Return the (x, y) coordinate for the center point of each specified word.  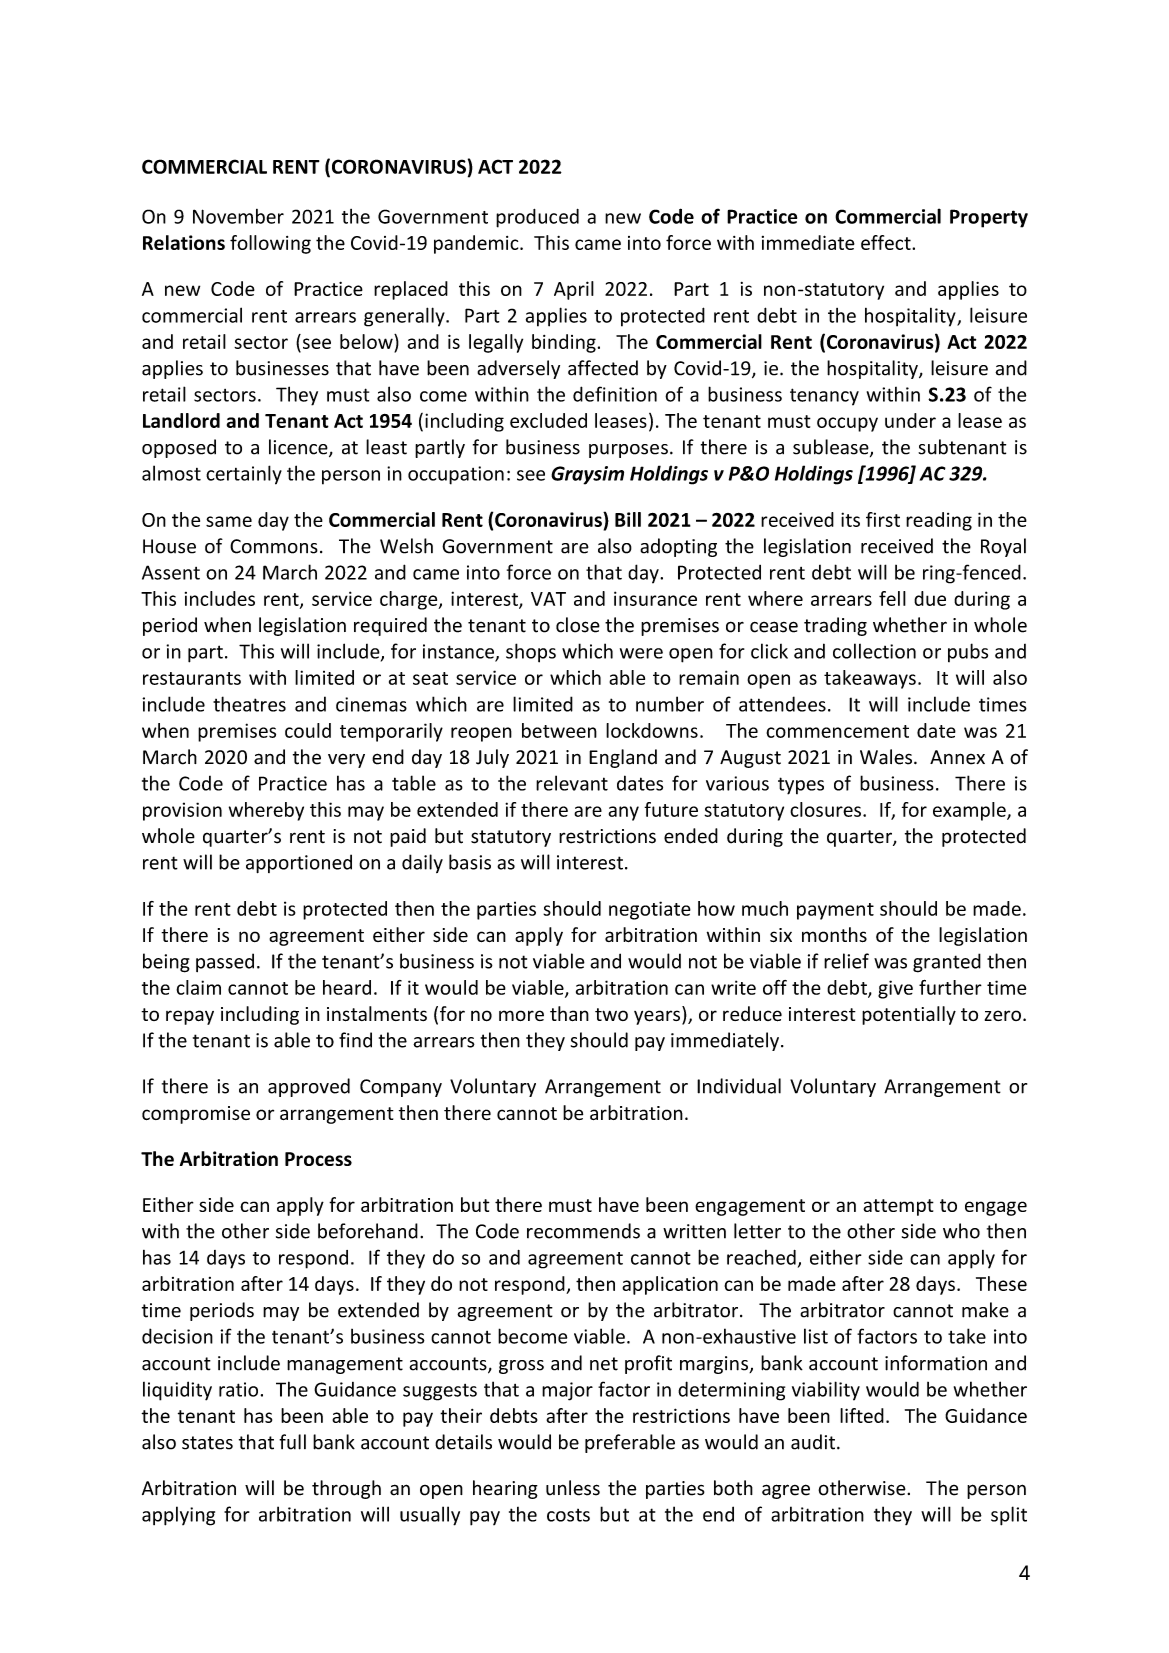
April (574, 290)
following (270, 244)
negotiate (650, 910)
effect (887, 242)
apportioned (299, 863)
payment (835, 911)
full (292, 1442)
